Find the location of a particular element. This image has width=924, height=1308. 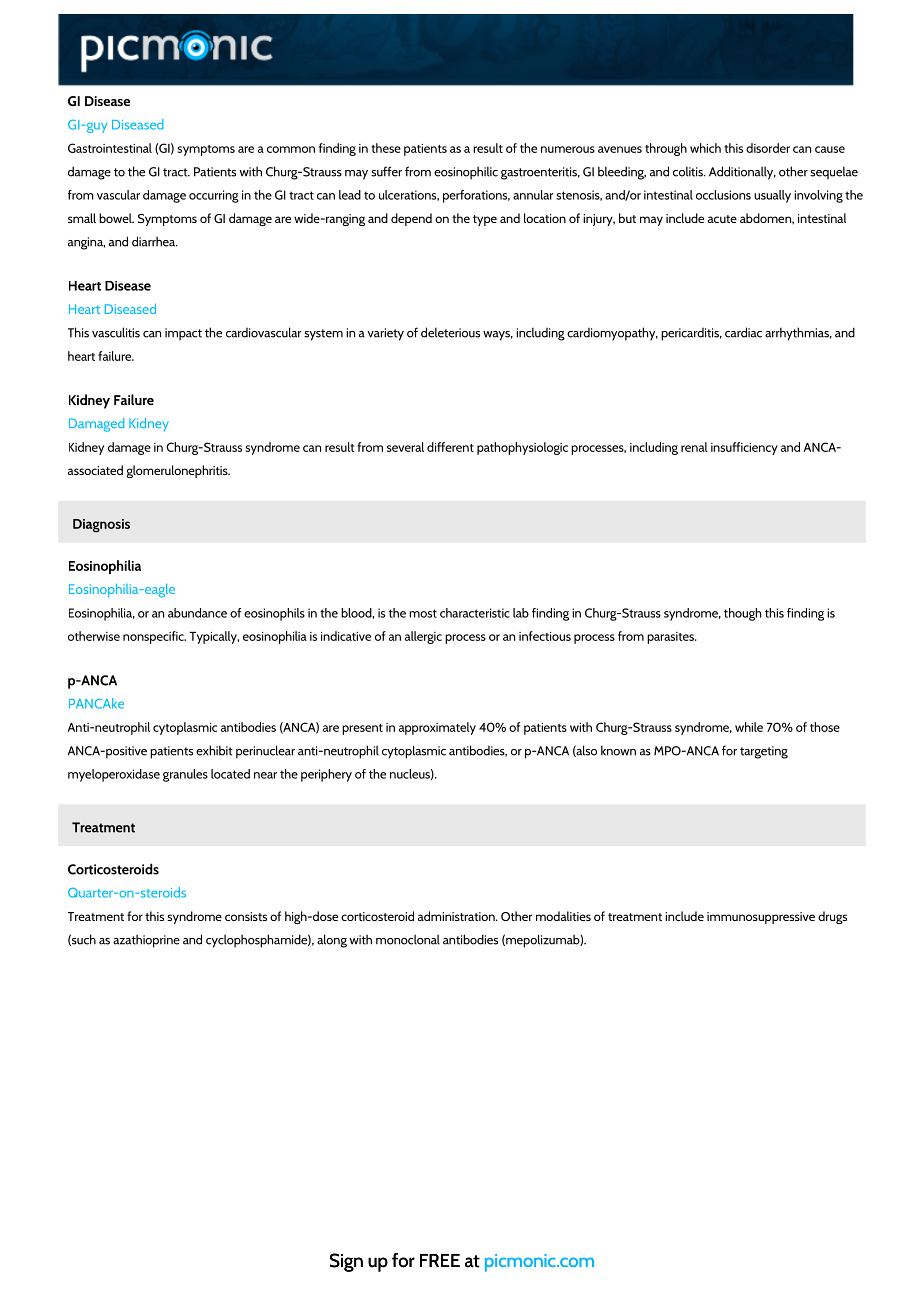

Additionally is located at coordinates (742, 173).
